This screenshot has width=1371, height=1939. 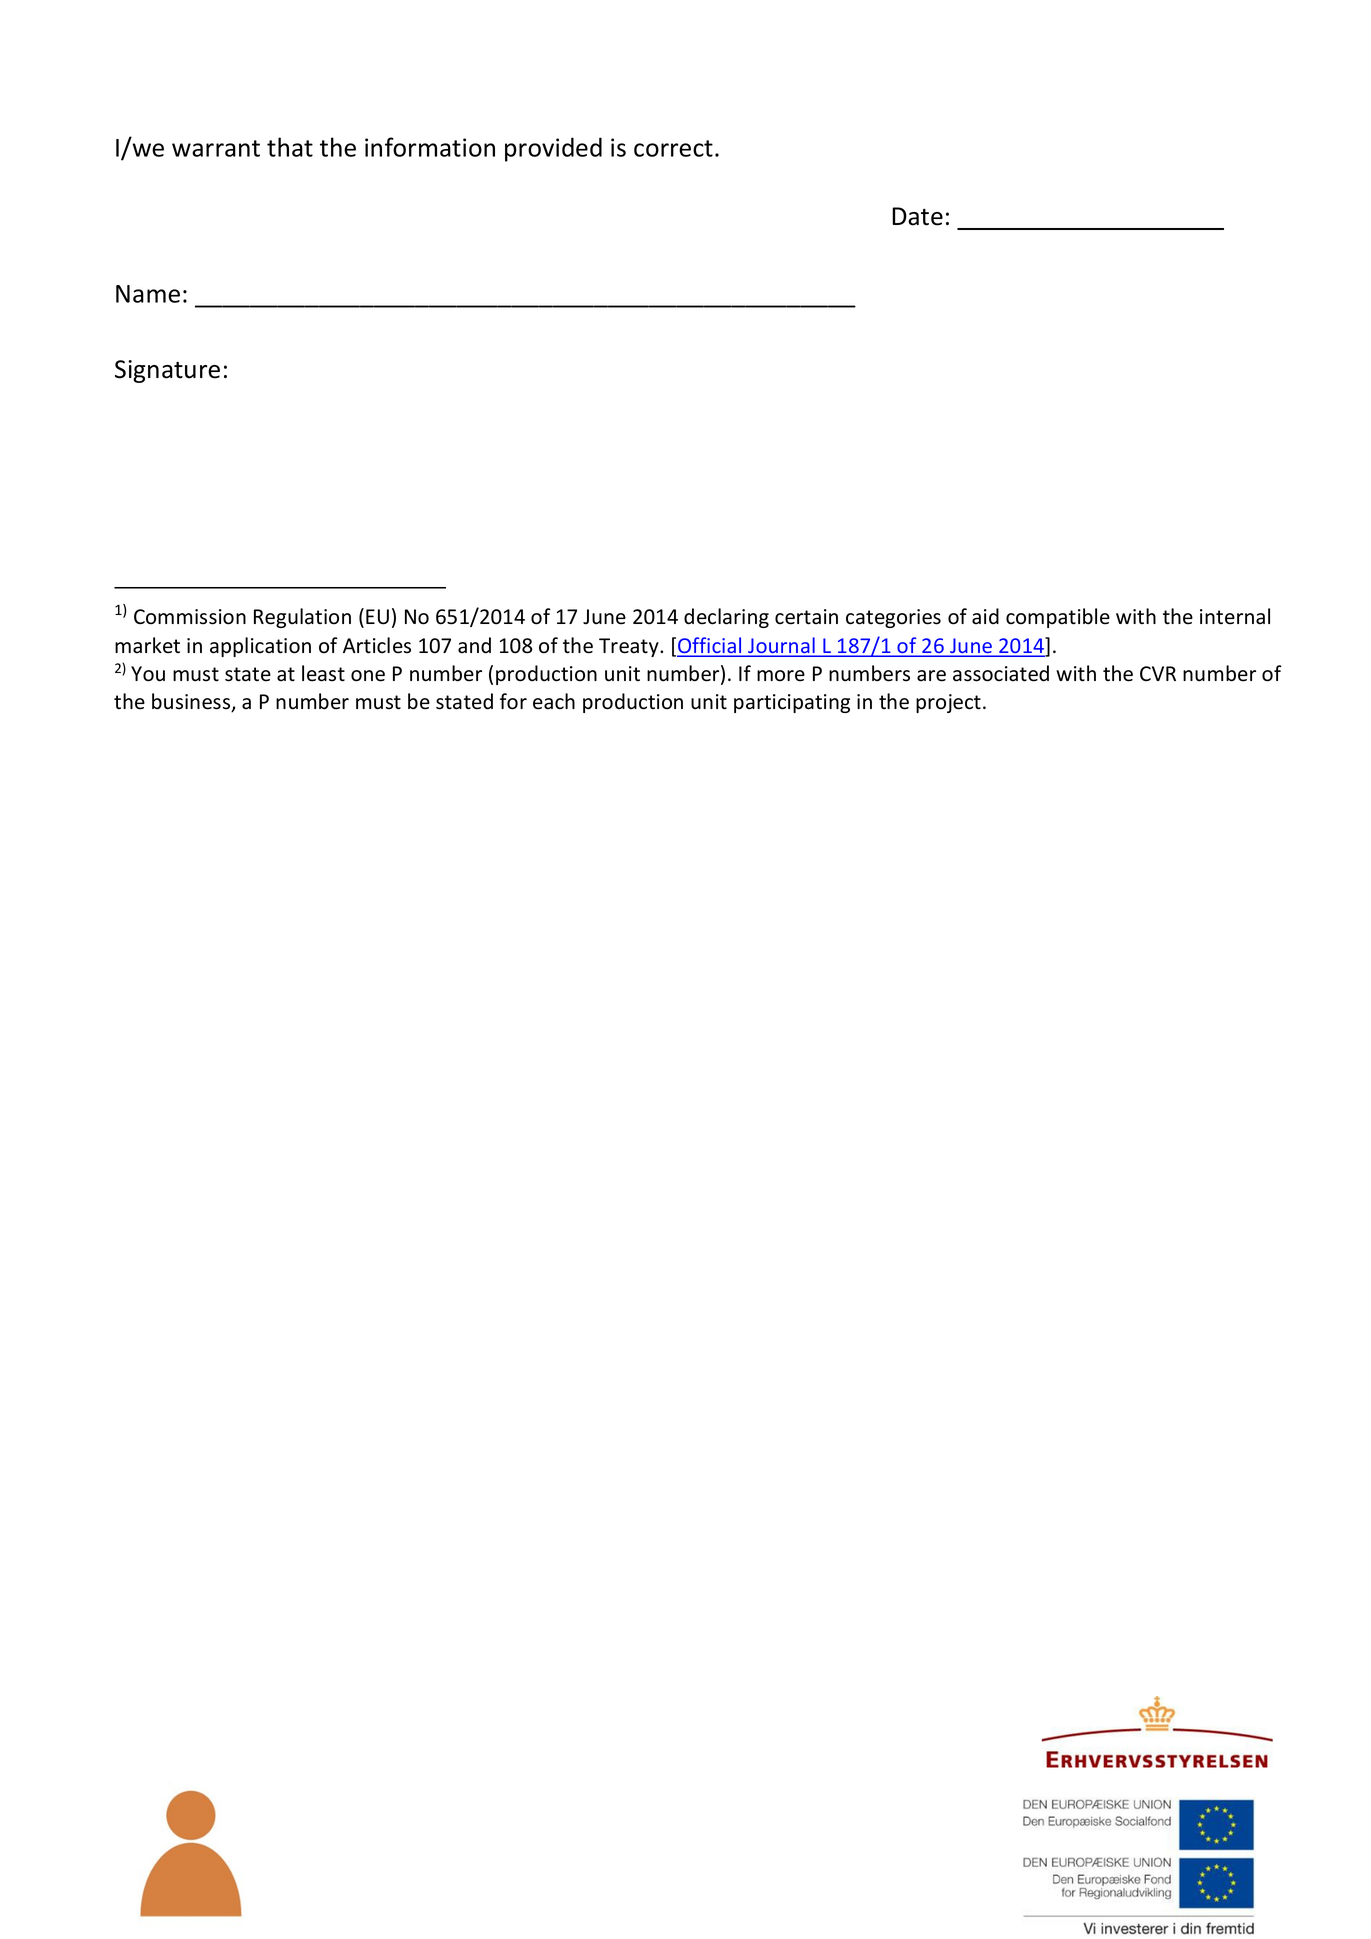 I want to click on Name, so click(x=148, y=294).
